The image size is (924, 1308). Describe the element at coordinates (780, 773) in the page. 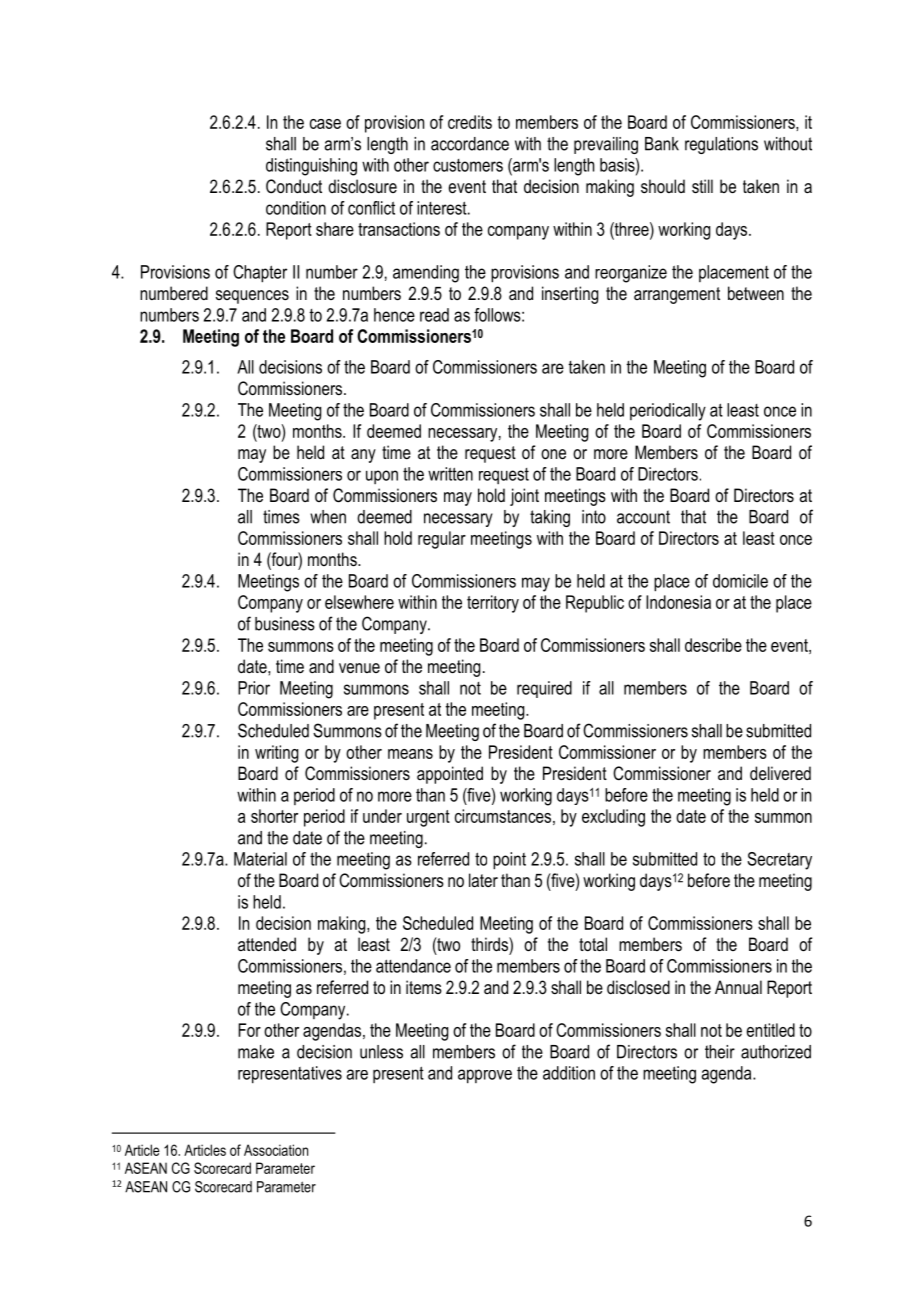

I see `delivered` at that location.
